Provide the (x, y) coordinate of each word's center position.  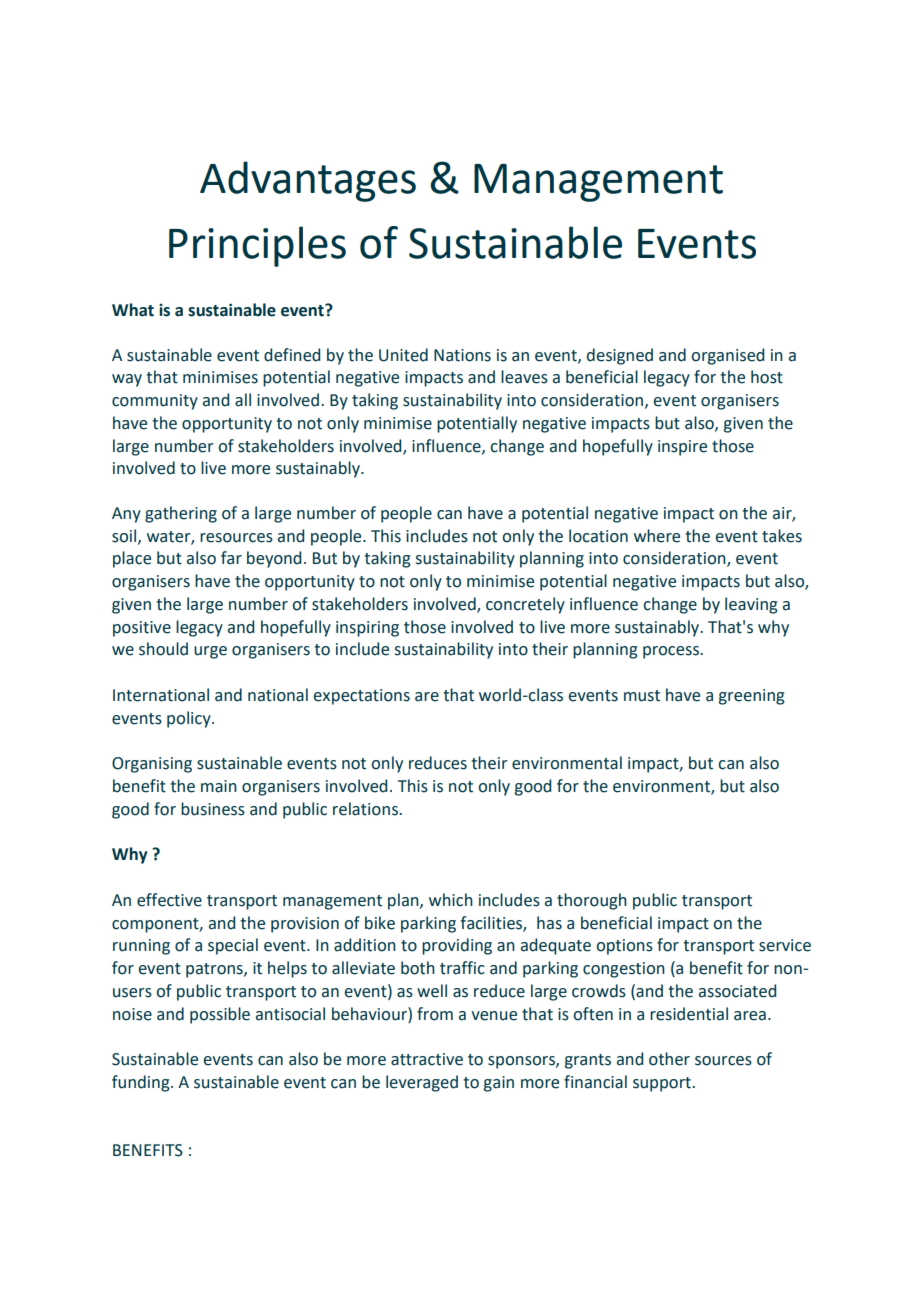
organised (727, 356)
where (657, 536)
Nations (462, 355)
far (231, 558)
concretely (525, 605)
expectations (362, 697)
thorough (592, 901)
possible (220, 1015)
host (767, 377)
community (155, 402)
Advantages (308, 181)
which (451, 900)
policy (190, 719)
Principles (257, 246)
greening (752, 697)
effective (169, 900)
